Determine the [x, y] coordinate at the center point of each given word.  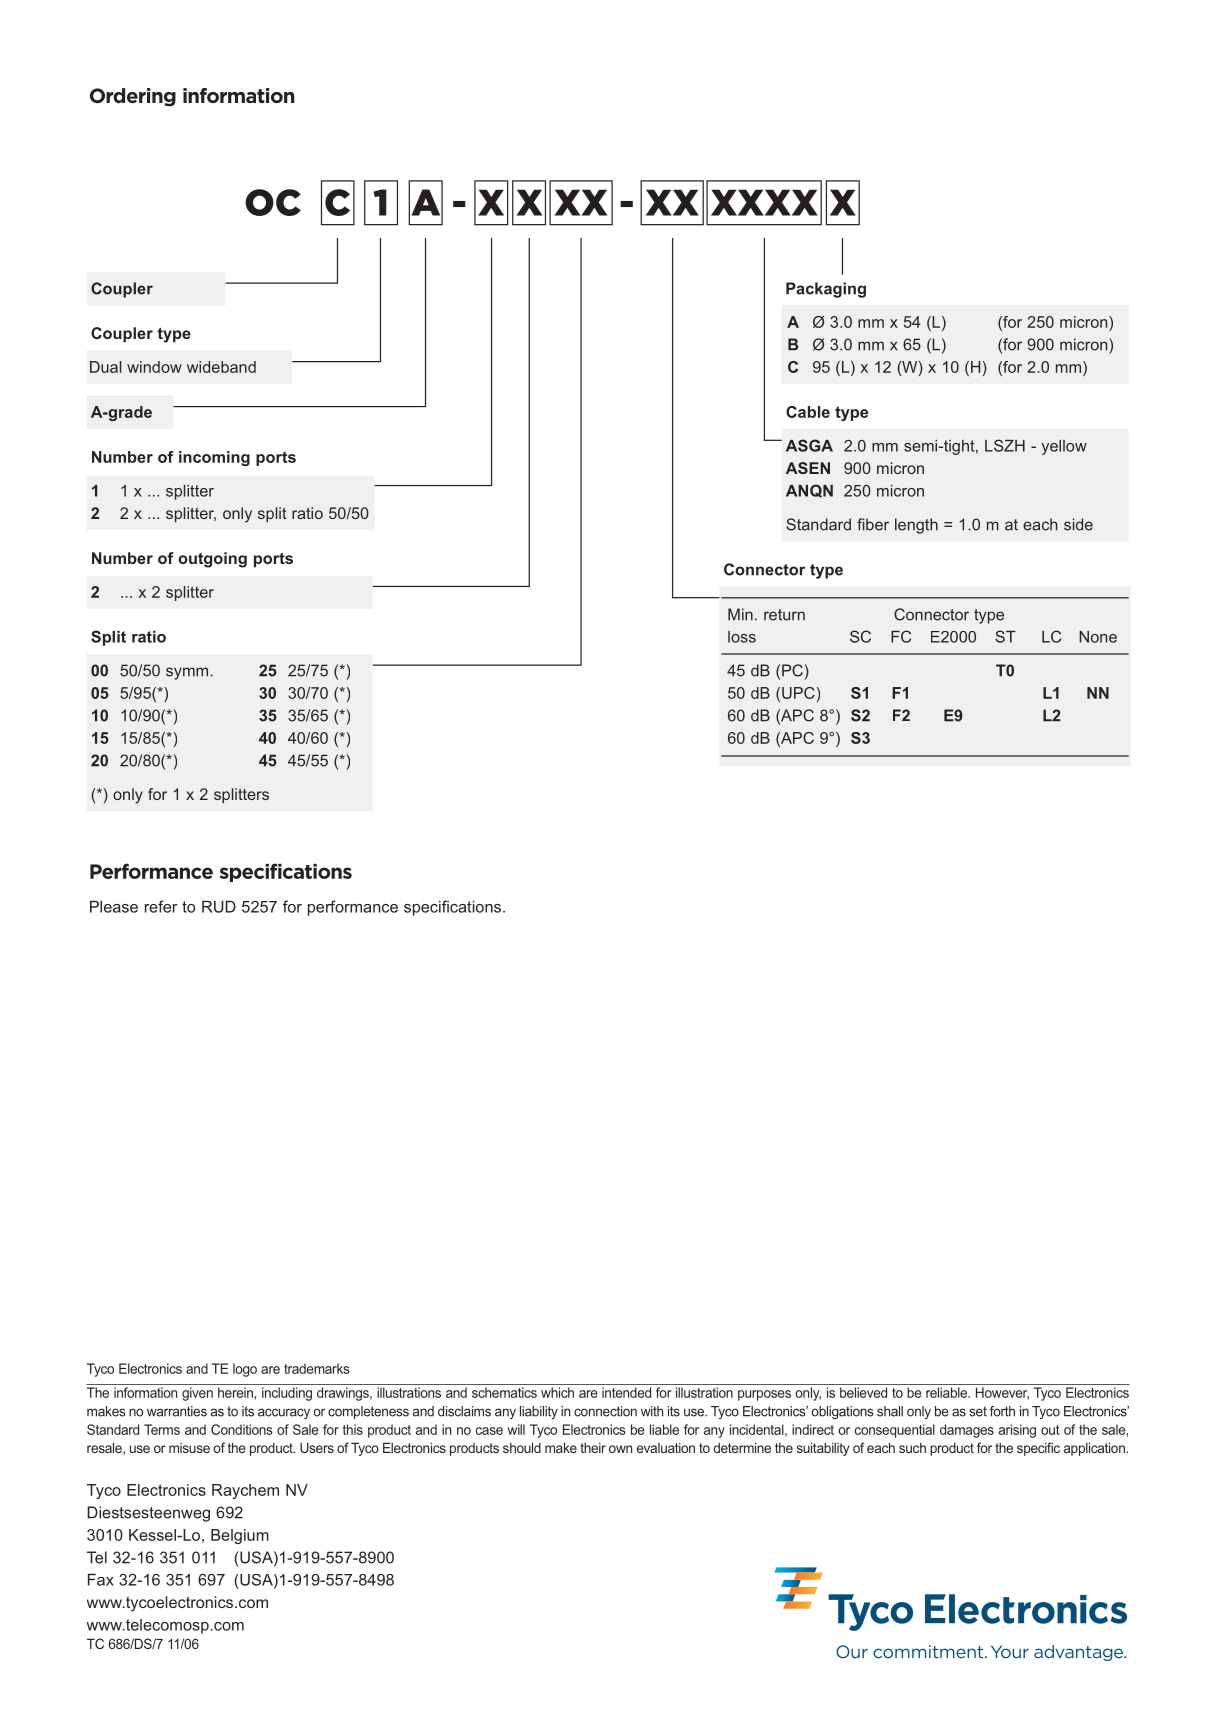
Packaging [826, 290]
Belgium [240, 1536]
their [593, 1448]
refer [161, 906]
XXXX [764, 202]
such [912, 1448]
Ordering [133, 97]
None [1098, 637]
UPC [798, 693]
